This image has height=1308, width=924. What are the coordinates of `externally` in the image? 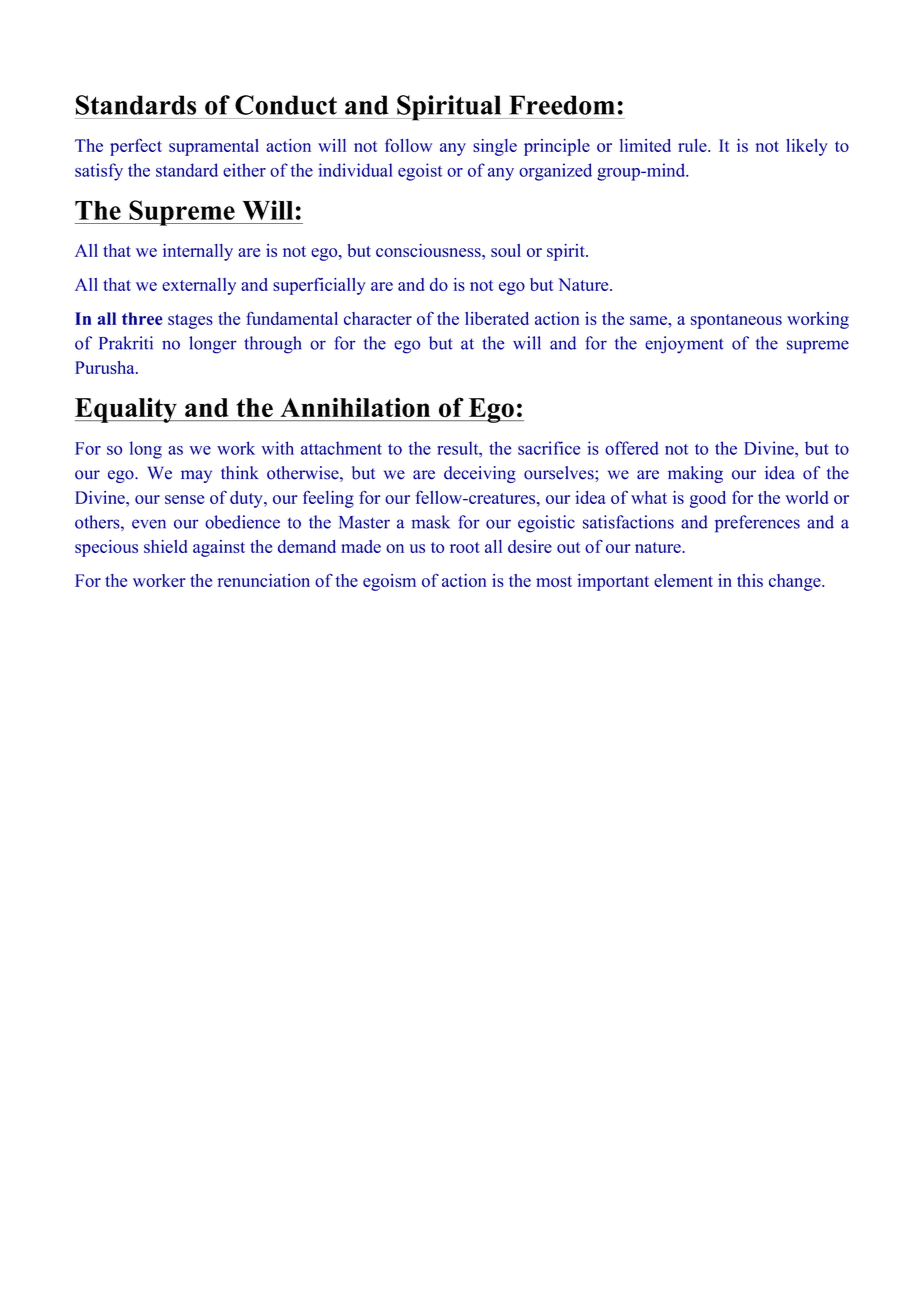 It's located at (199, 286).
